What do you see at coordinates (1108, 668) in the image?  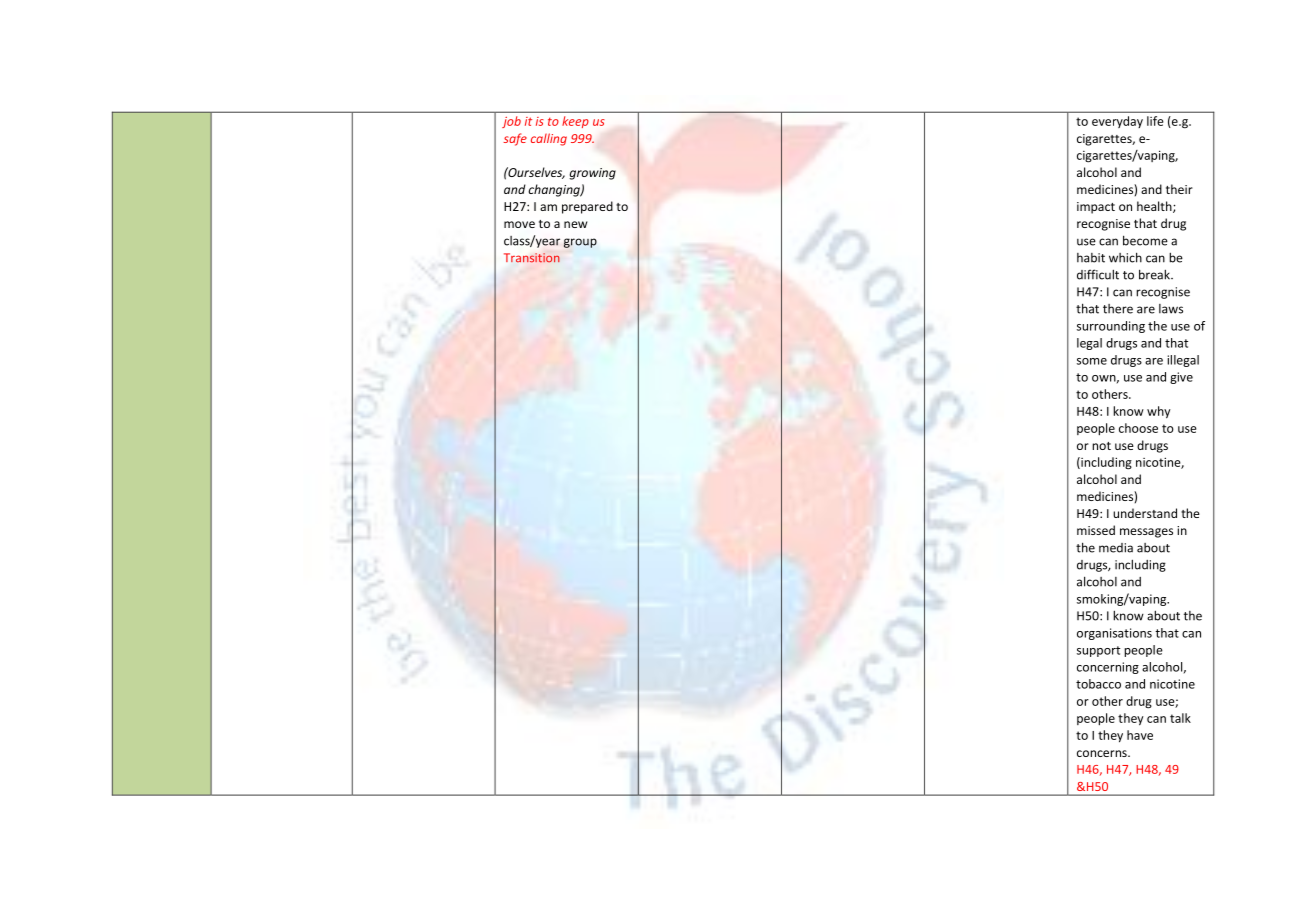 I see `concerning` at bounding box center [1108, 668].
